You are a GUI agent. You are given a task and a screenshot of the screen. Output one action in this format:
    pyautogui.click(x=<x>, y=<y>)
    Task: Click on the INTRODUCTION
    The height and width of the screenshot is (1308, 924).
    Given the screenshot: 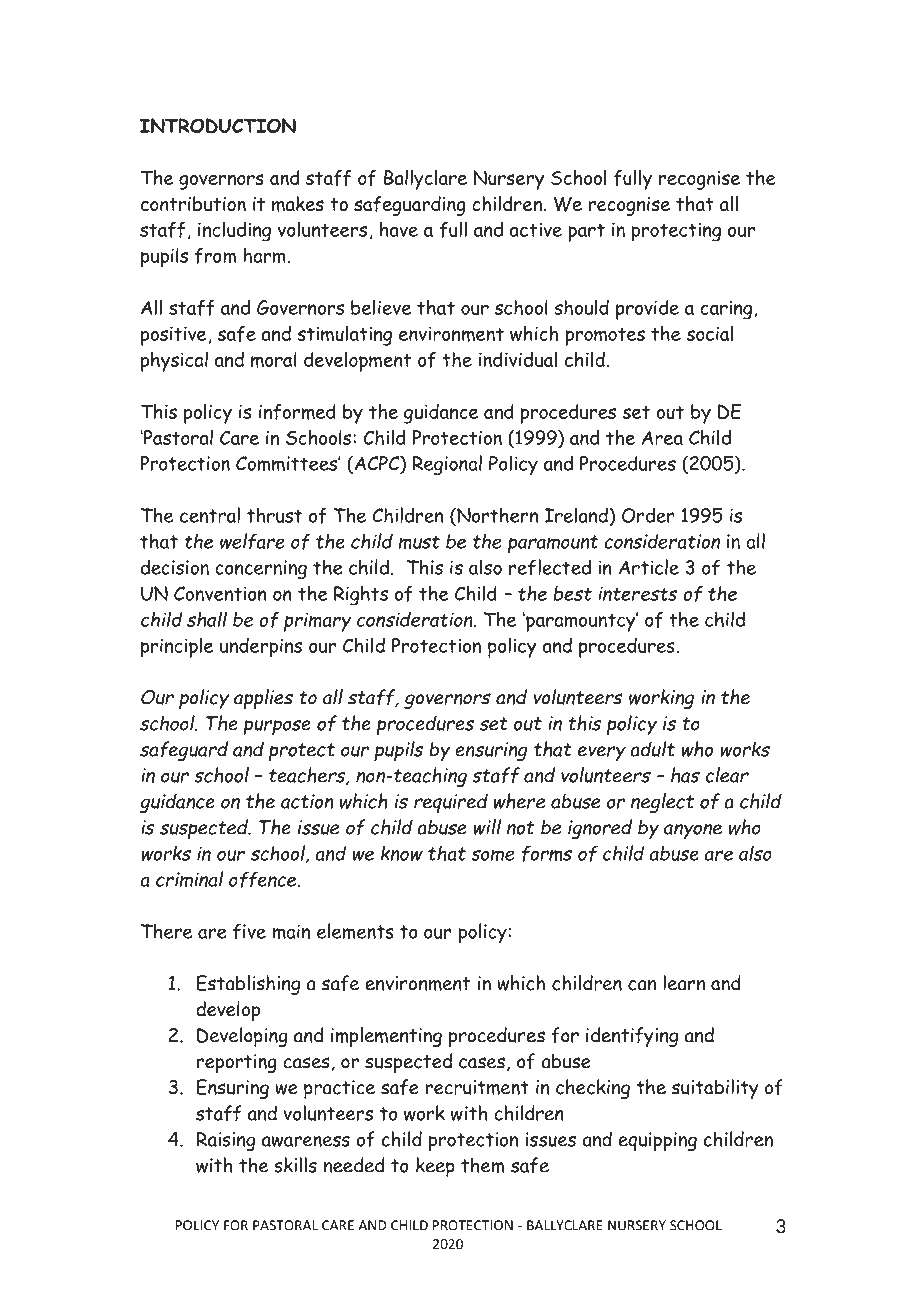 What is the action you would take?
    pyautogui.click(x=218, y=126)
